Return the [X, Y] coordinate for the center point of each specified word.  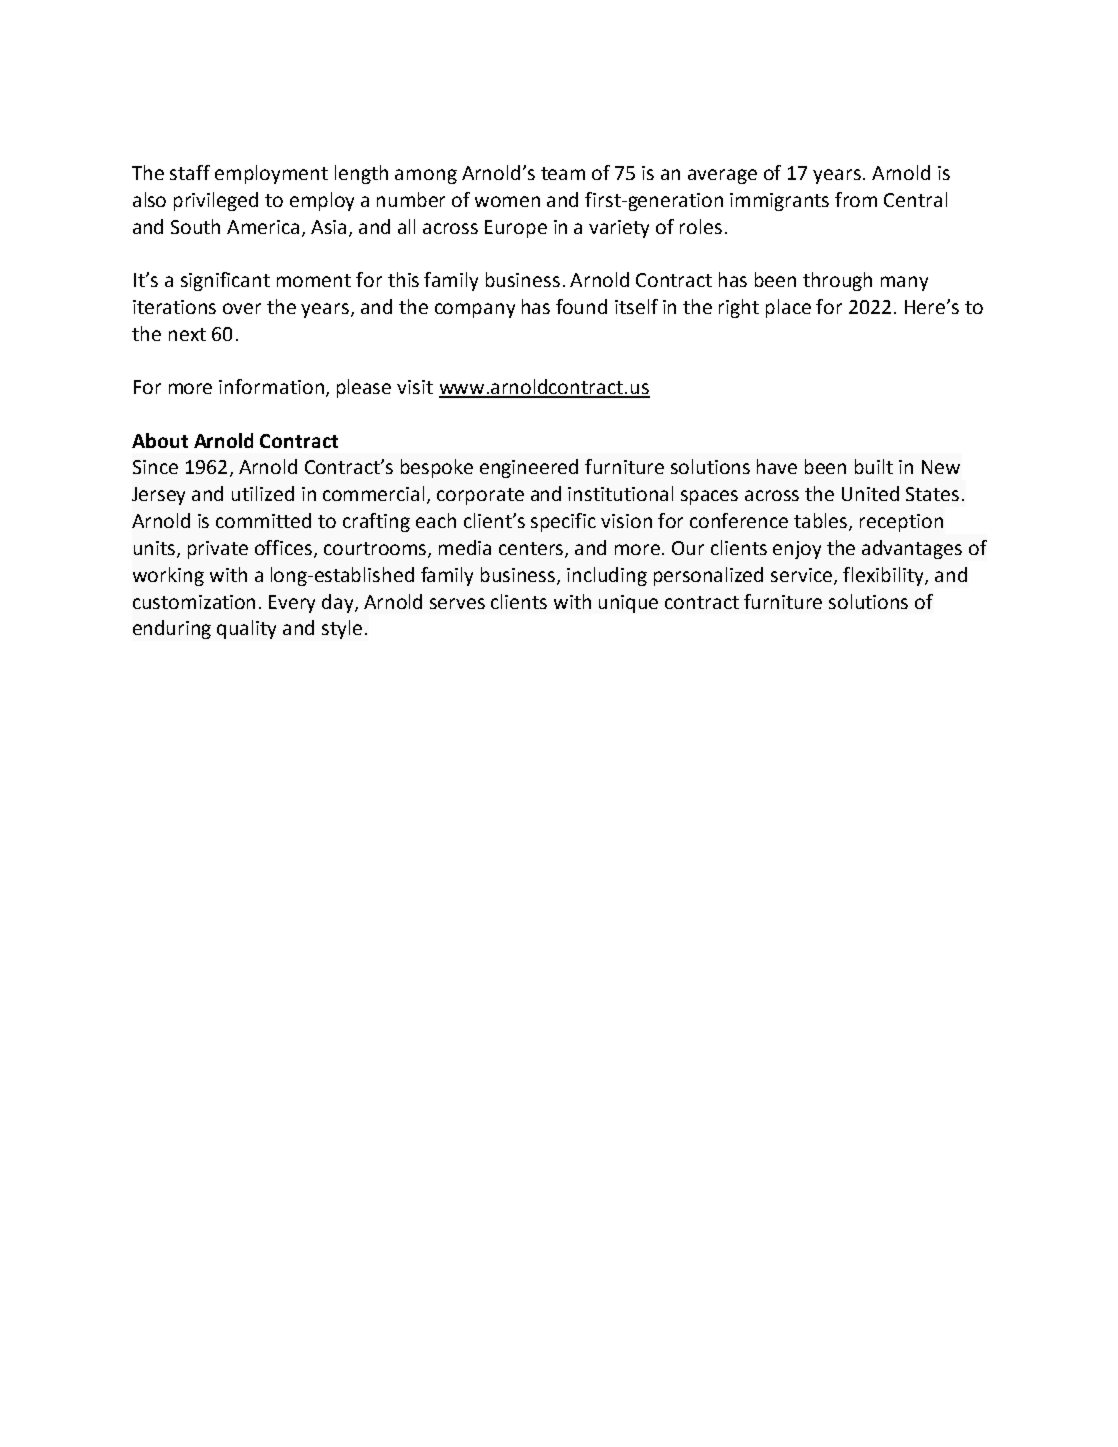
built [874, 466]
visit [415, 387]
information [271, 386]
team [563, 173]
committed [263, 520]
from [856, 199]
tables [822, 522]
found [581, 306]
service [803, 576]
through [837, 281]
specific [563, 522]
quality [246, 629]
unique [628, 604]
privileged [216, 201]
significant [225, 281]
